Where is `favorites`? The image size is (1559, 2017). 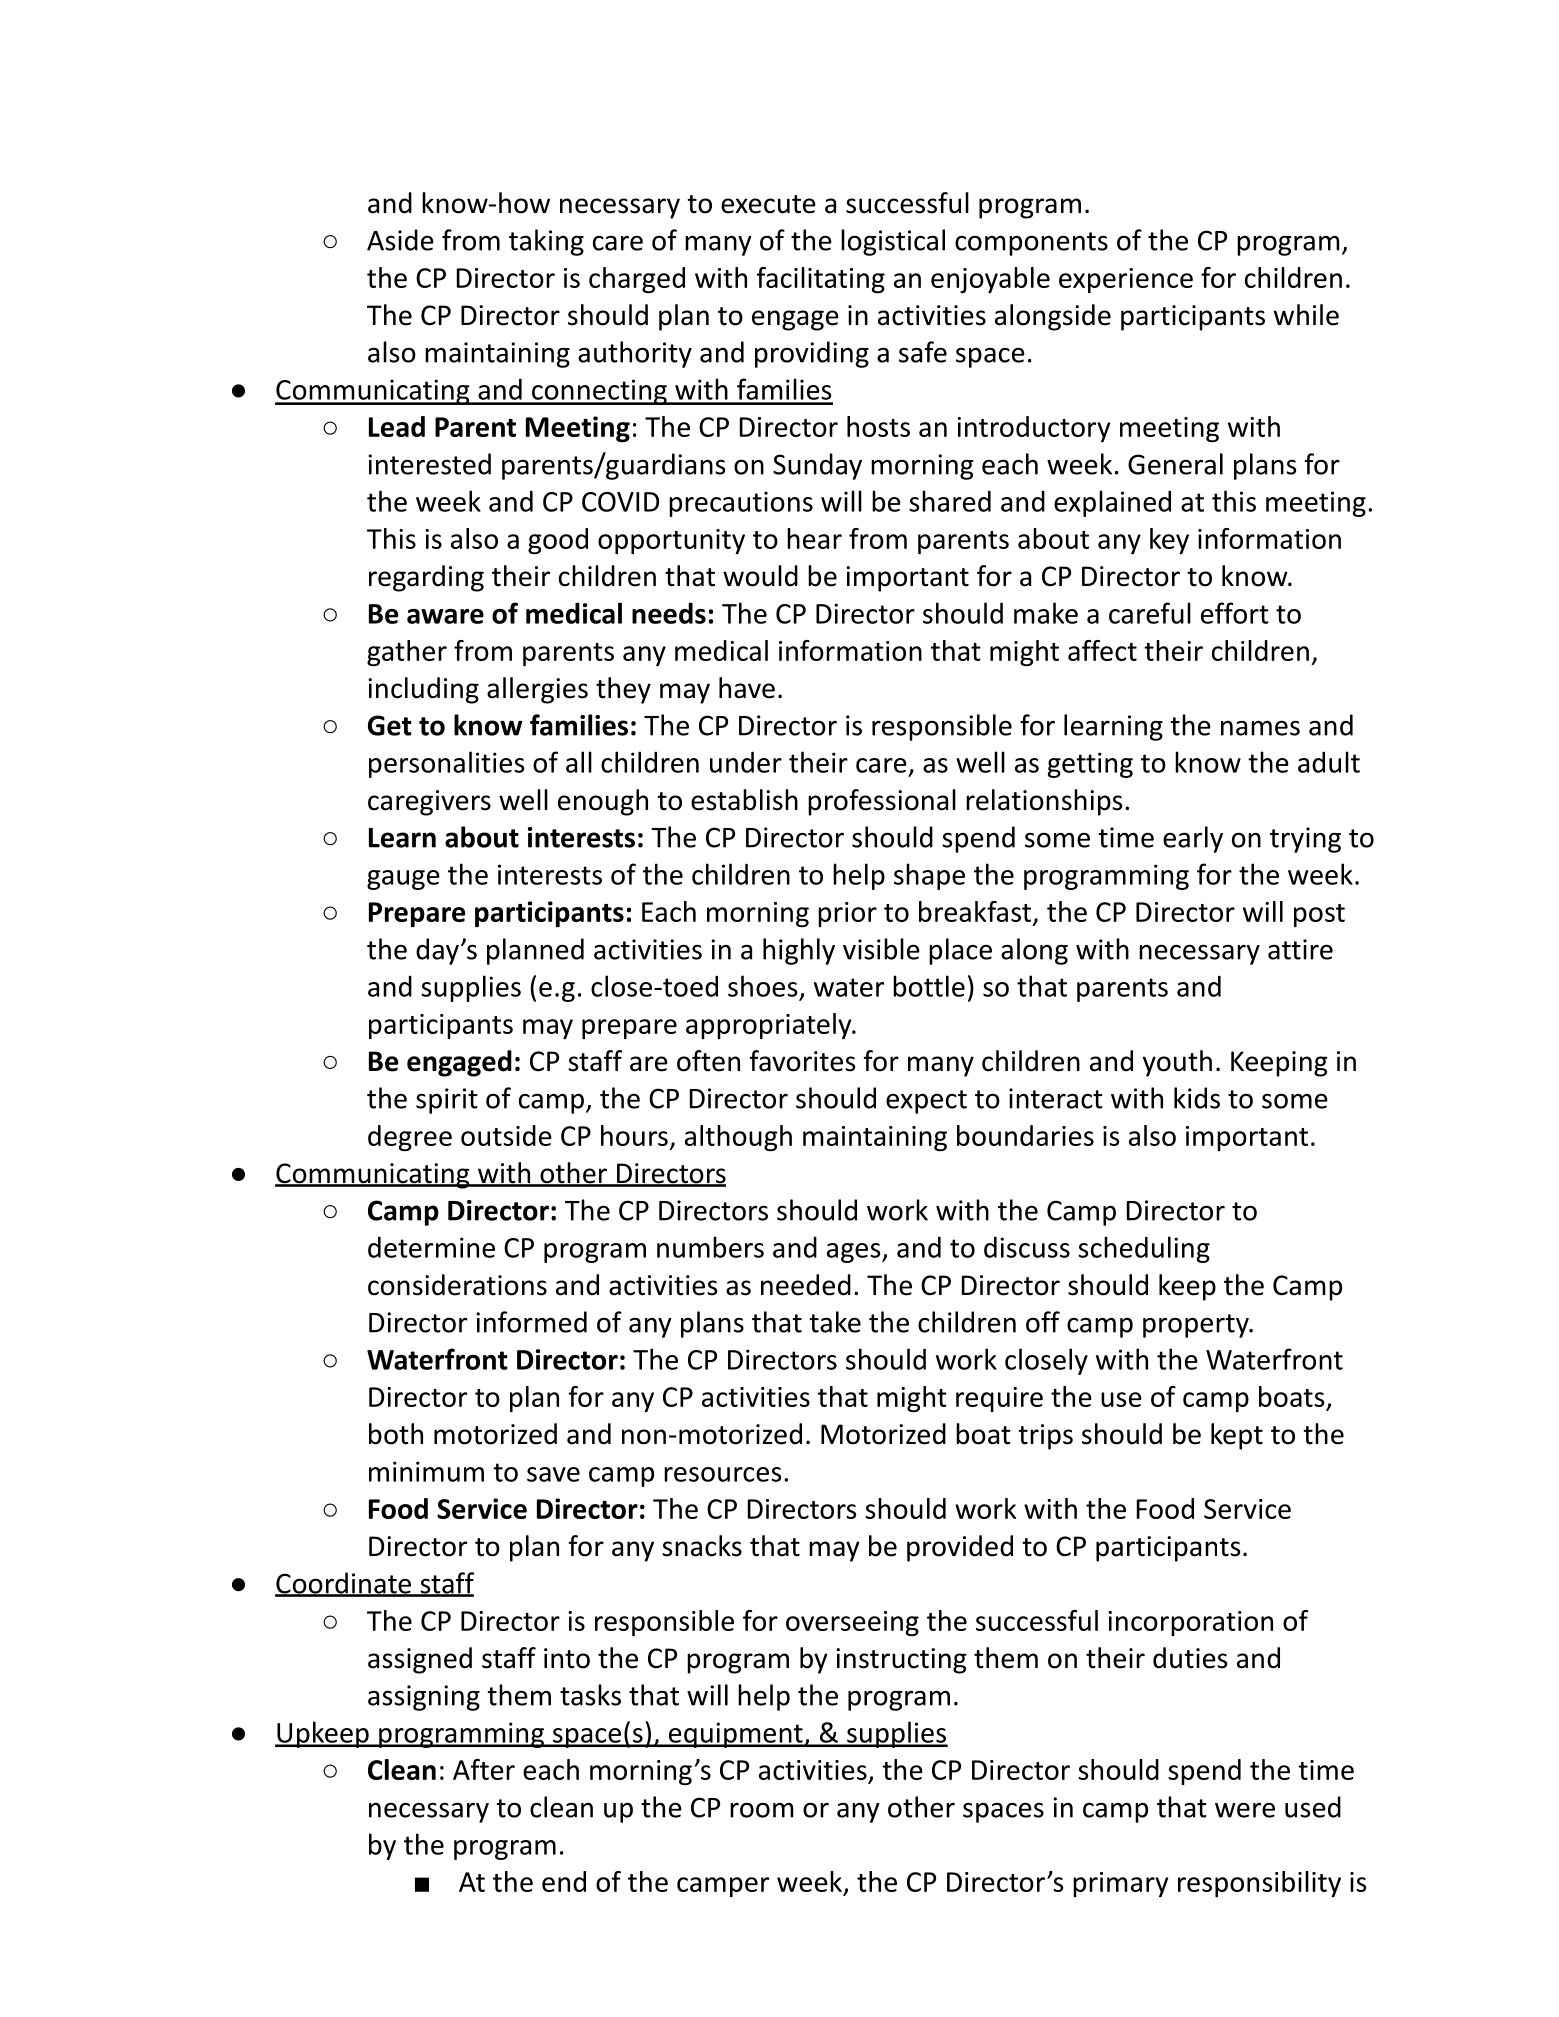 favorites is located at coordinates (802, 1061).
